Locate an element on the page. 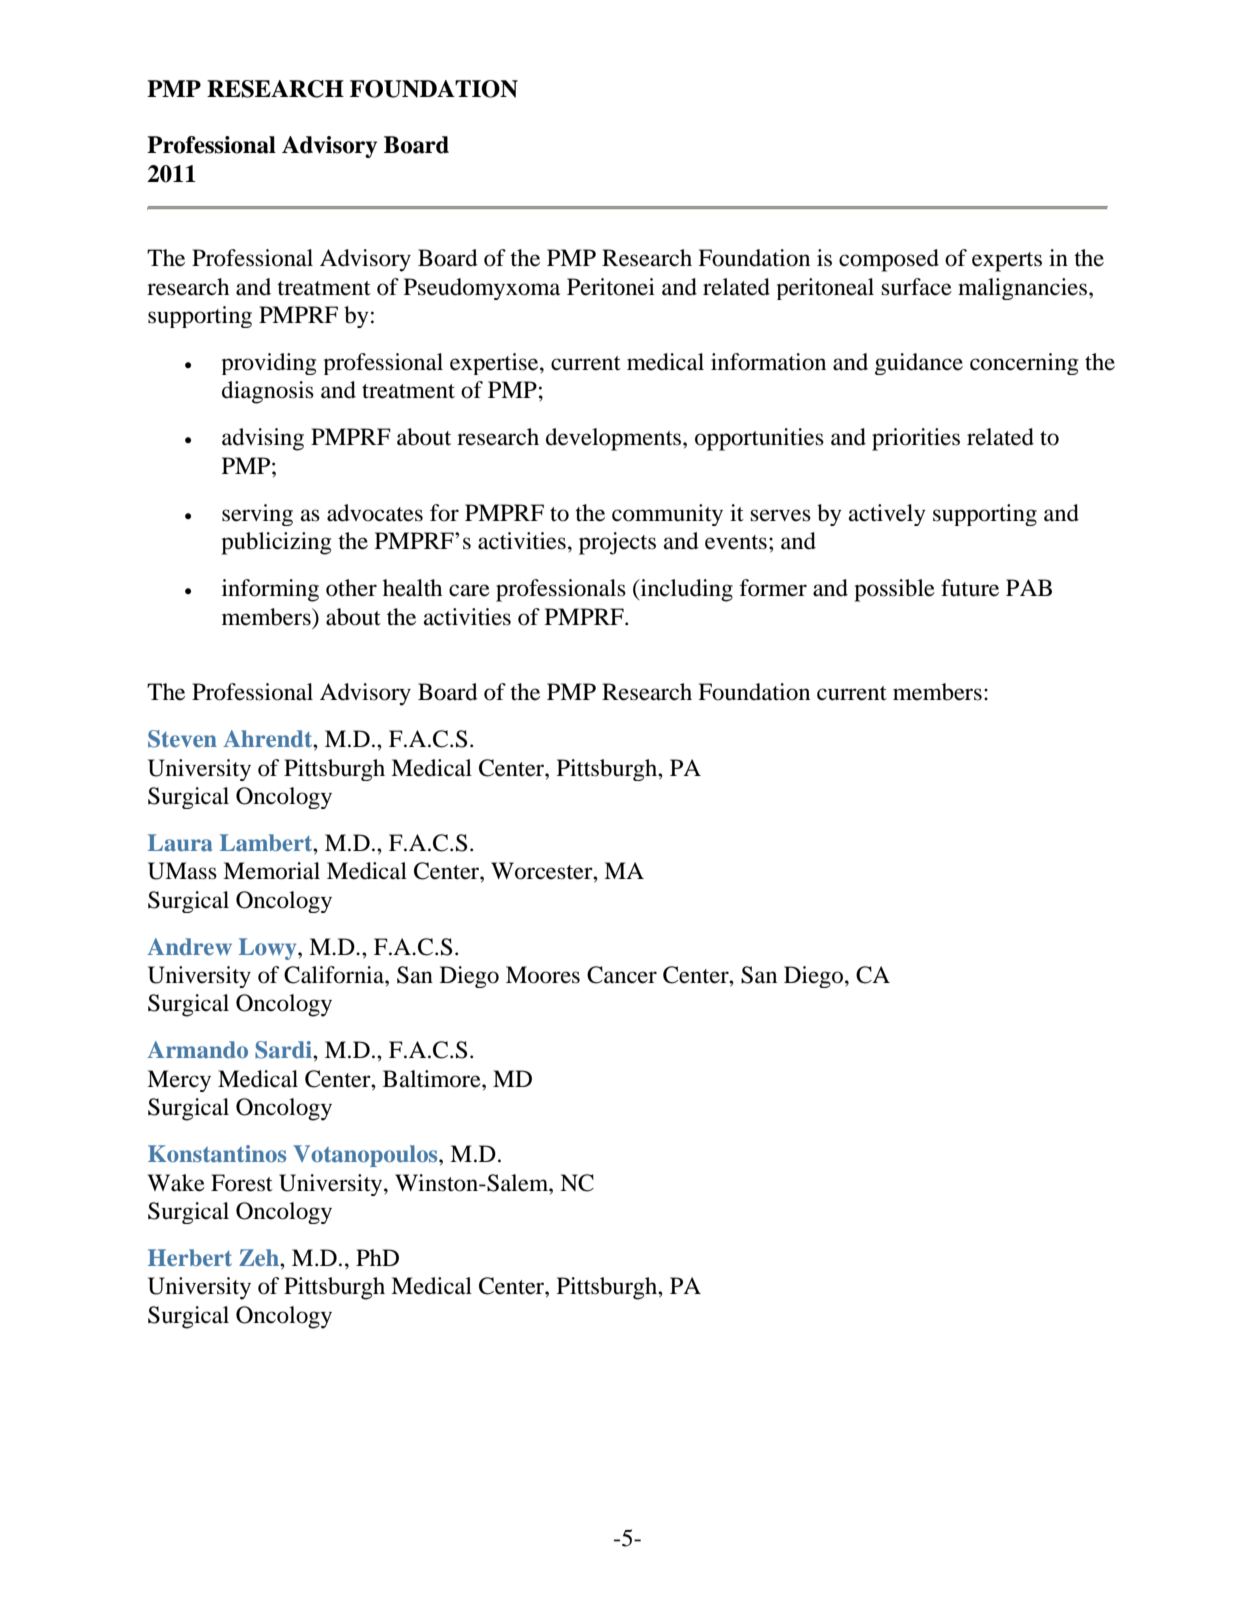  expertise is located at coordinates (495, 364).
